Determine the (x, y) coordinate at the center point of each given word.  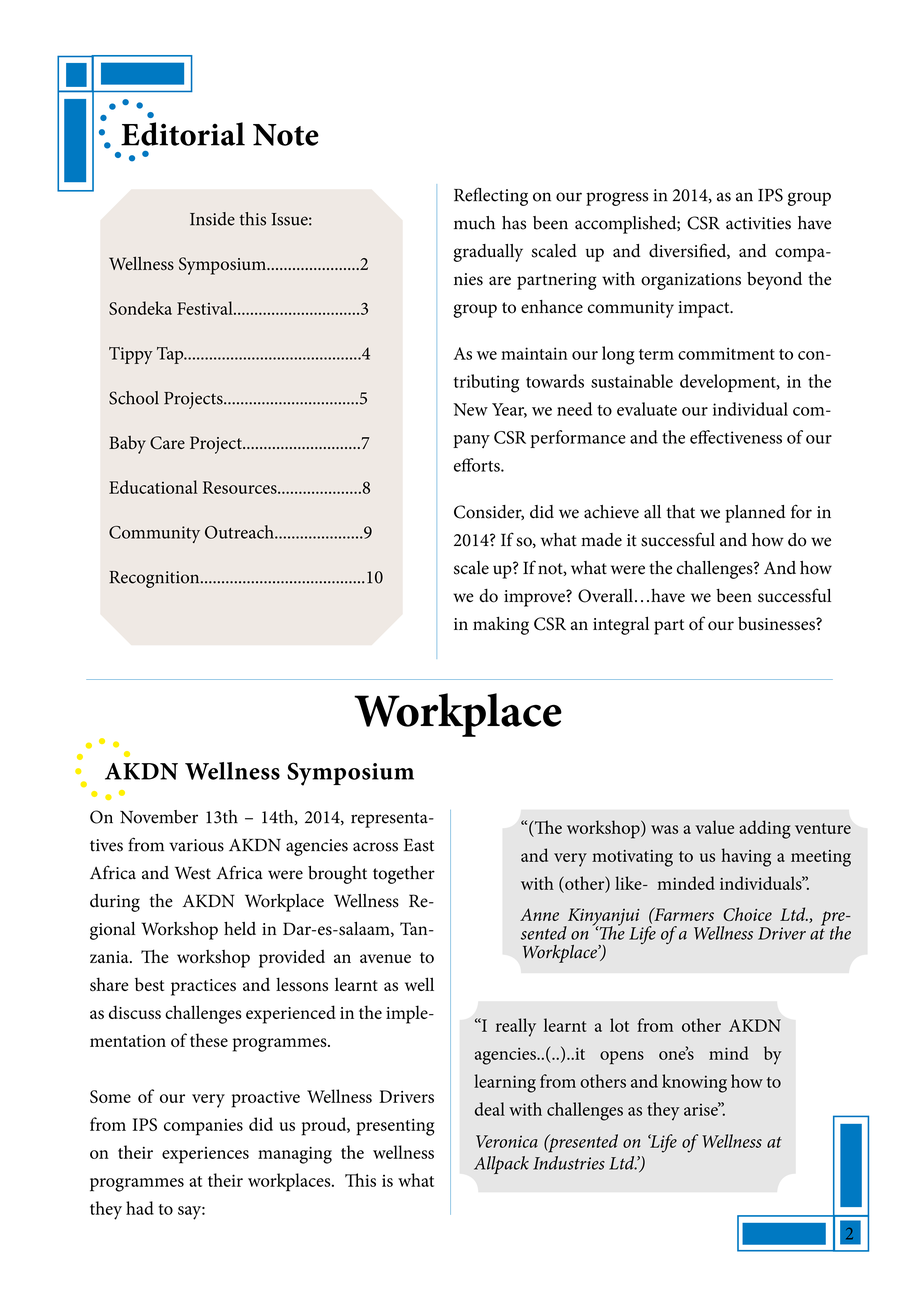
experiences (205, 1155)
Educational (153, 487)
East (419, 845)
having (746, 857)
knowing (694, 1083)
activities (758, 223)
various (196, 845)
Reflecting (491, 196)
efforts (478, 465)
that (680, 512)
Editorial (183, 134)
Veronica (507, 1141)
